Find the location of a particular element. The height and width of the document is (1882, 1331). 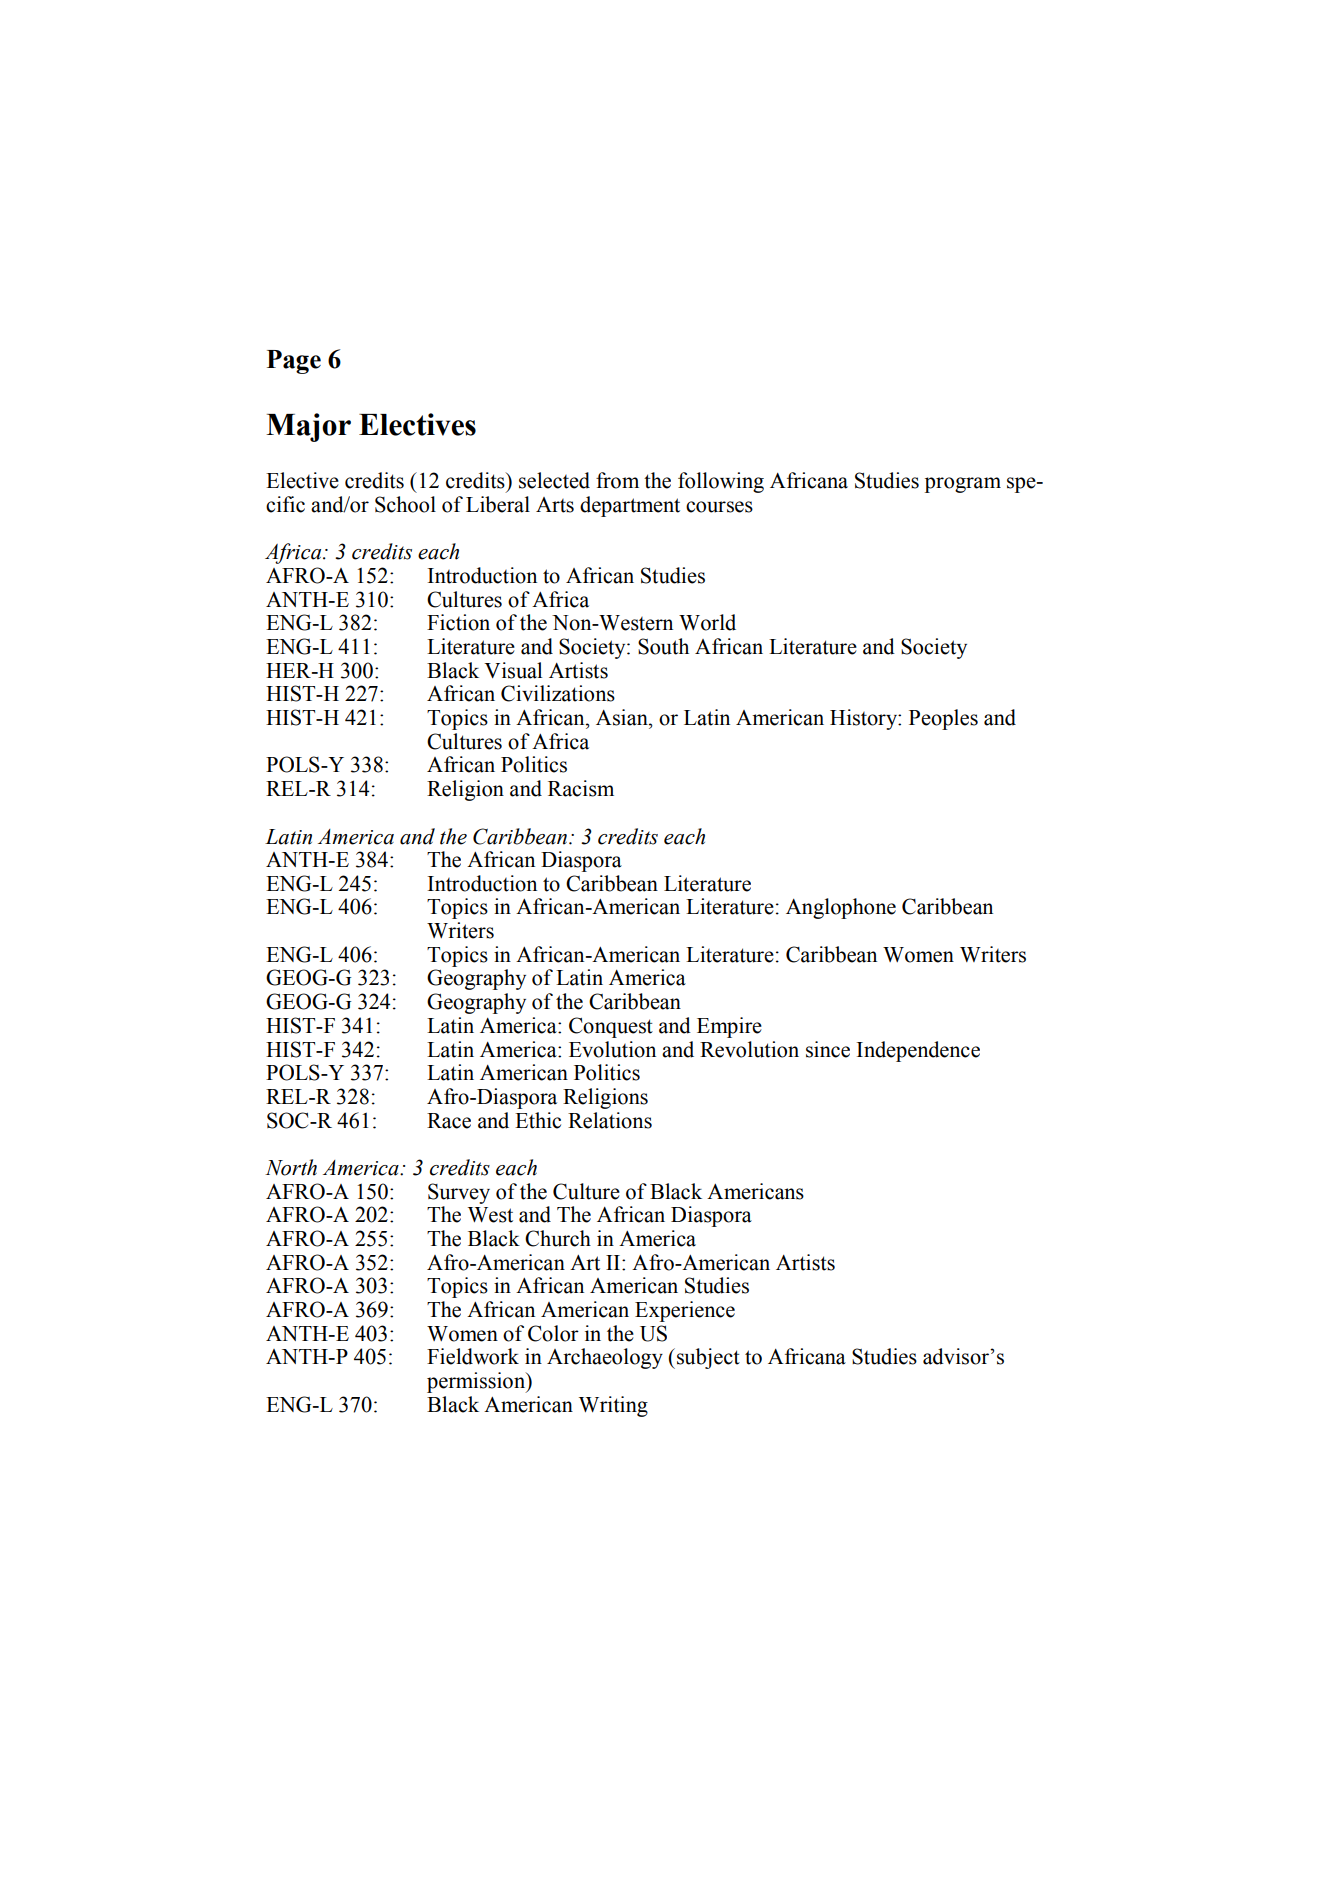

program is located at coordinates (963, 485).
